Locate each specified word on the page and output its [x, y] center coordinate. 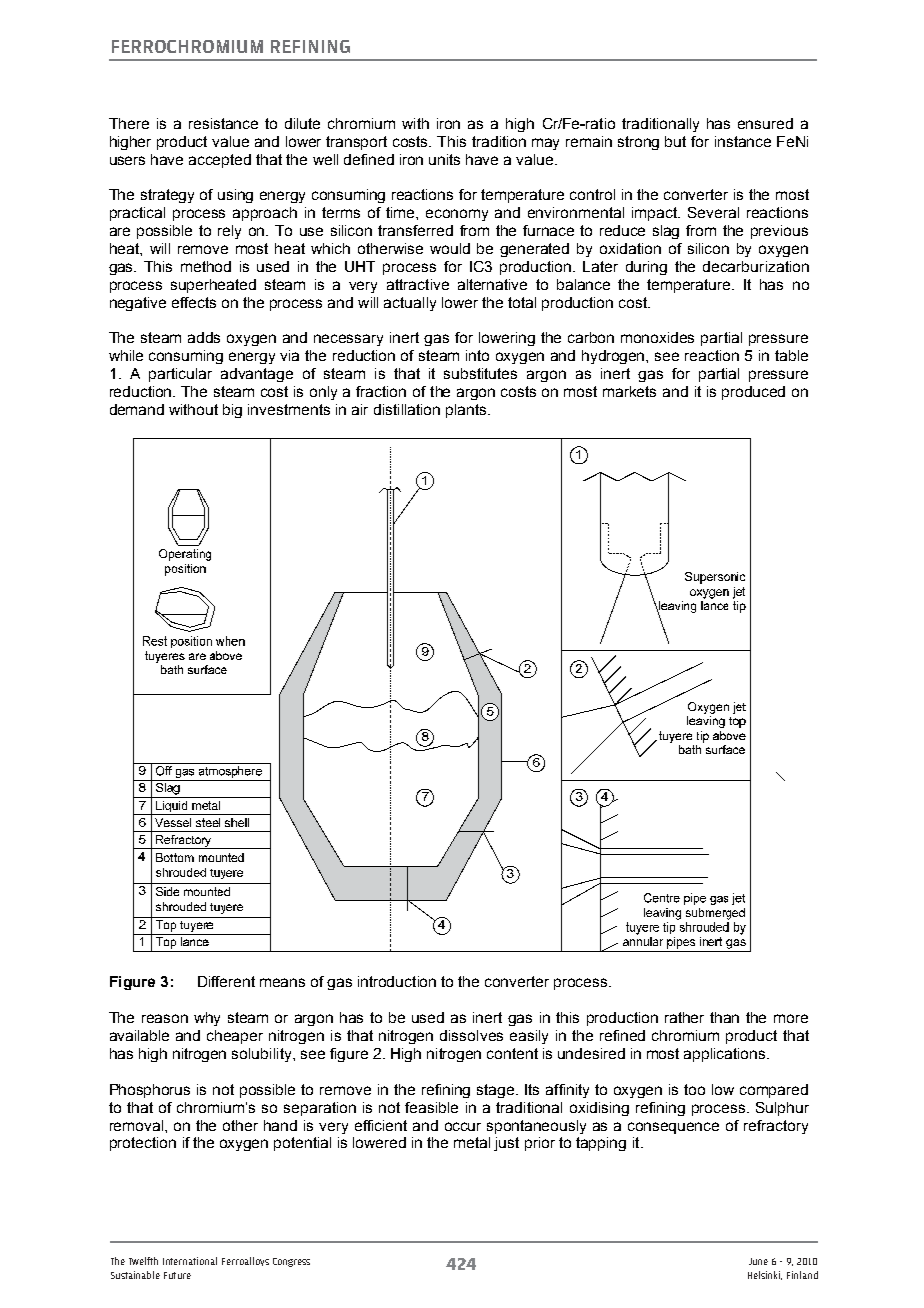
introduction [397, 981]
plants [467, 411]
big [232, 411]
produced [753, 393]
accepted [220, 161]
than [724, 1017]
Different [226, 981]
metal [472, 1142]
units [444, 159]
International [190, 1261]
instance [743, 141]
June [758, 1261]
